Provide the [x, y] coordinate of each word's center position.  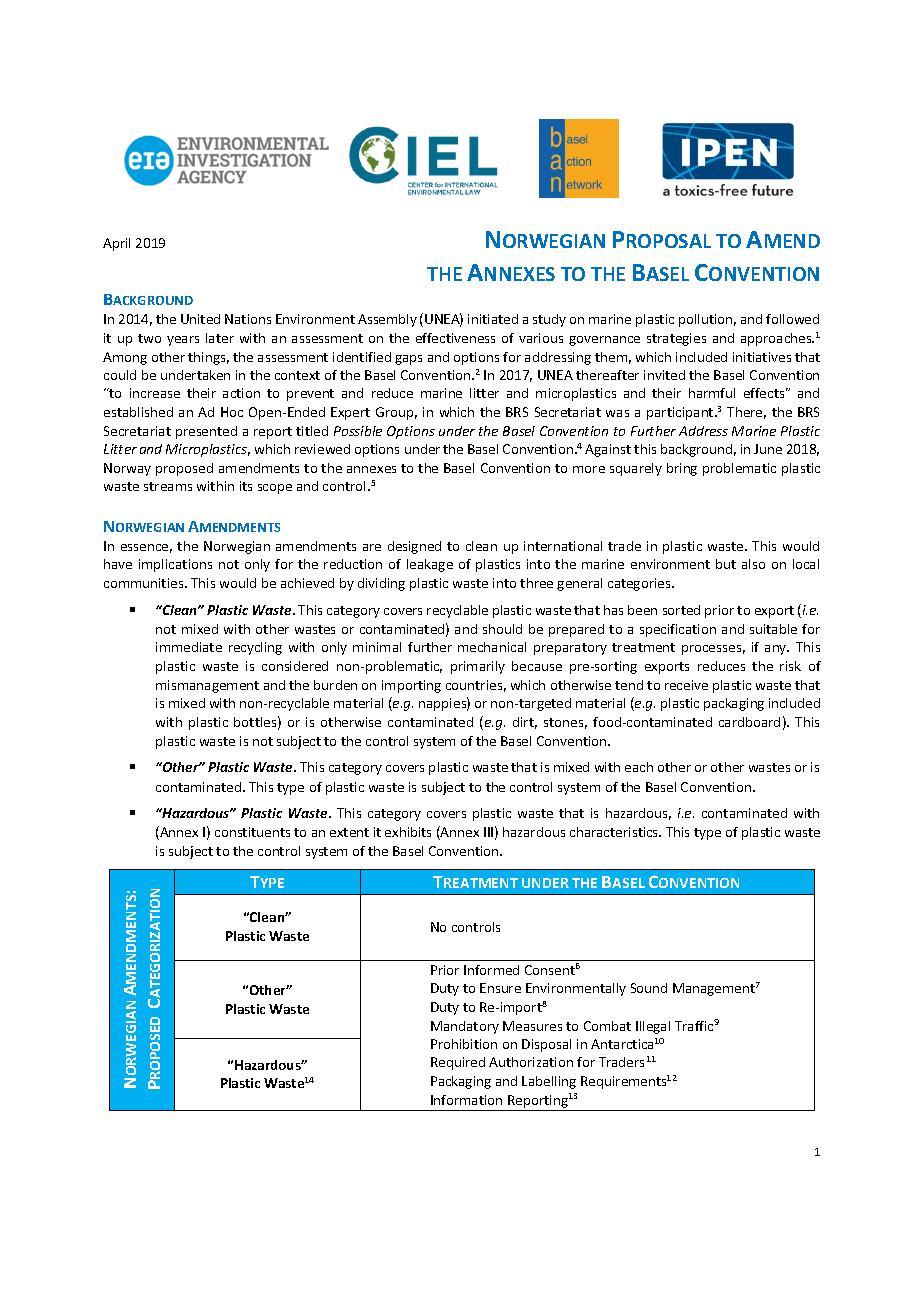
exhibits [408, 832]
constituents [252, 832]
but [726, 564]
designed [414, 547]
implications [175, 565]
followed [792, 319]
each [639, 767]
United [200, 319]
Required [458, 1063]
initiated [493, 319]
